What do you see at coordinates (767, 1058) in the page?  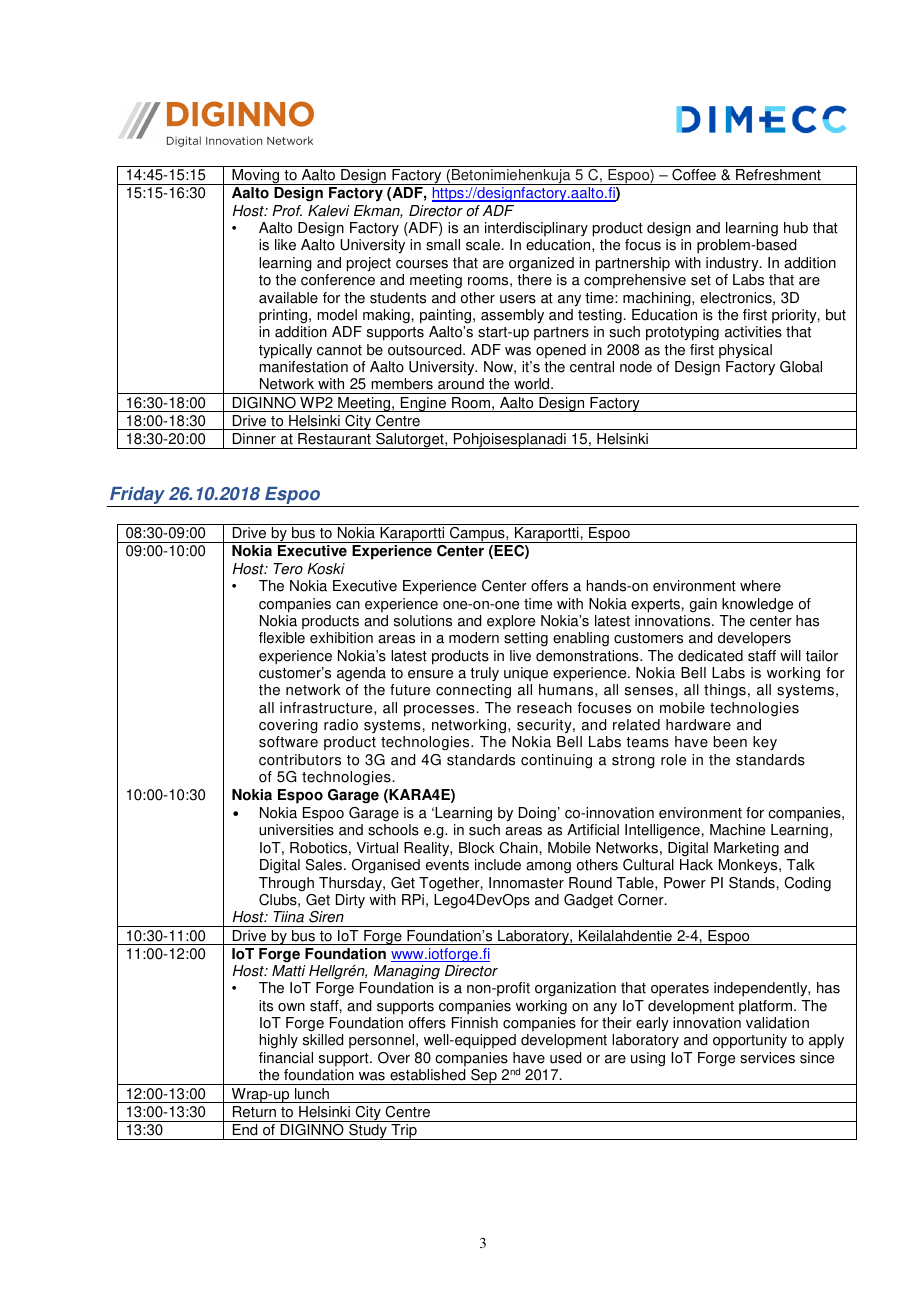 I see `services` at bounding box center [767, 1058].
